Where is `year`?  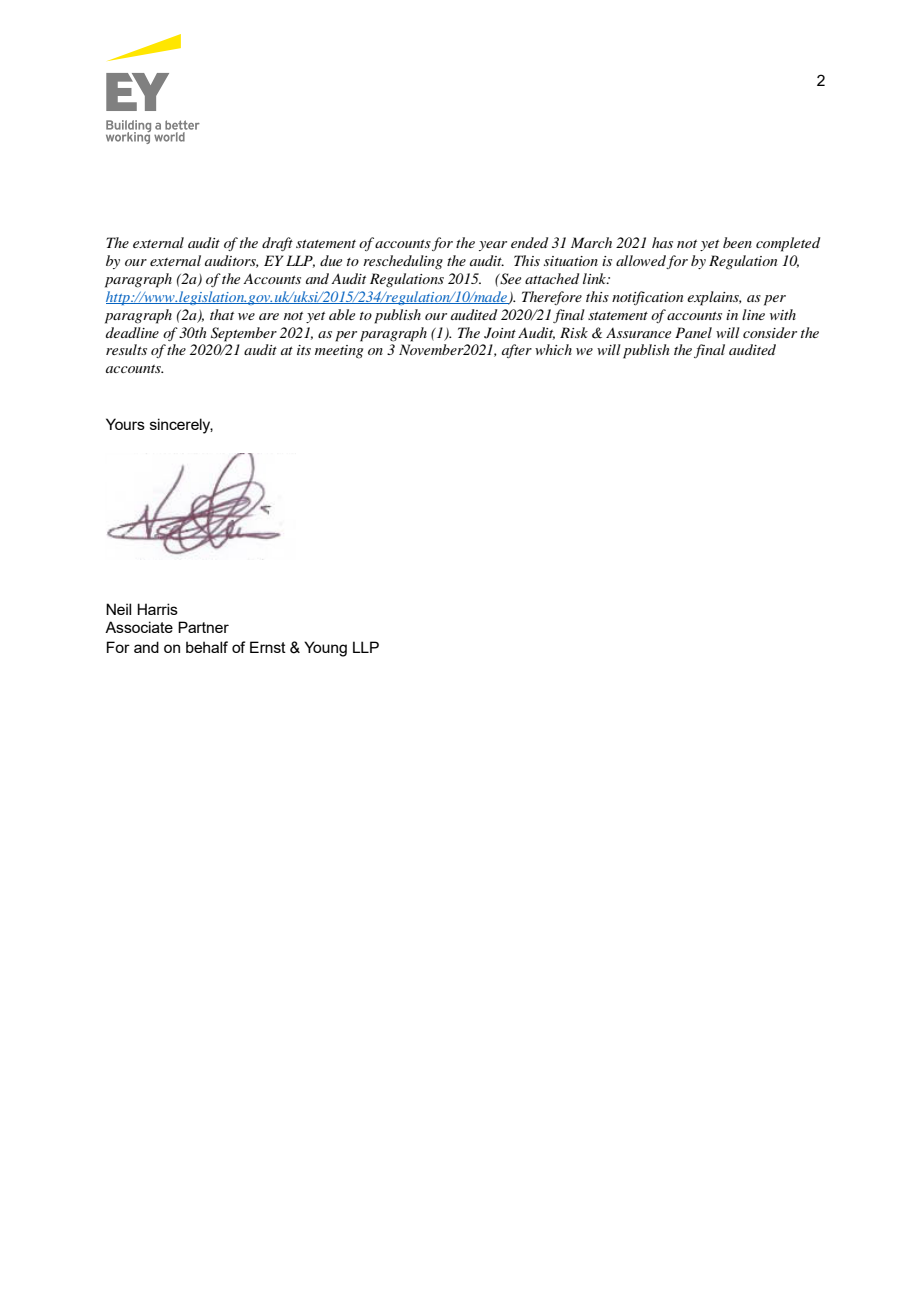
year is located at coordinates (493, 246).
